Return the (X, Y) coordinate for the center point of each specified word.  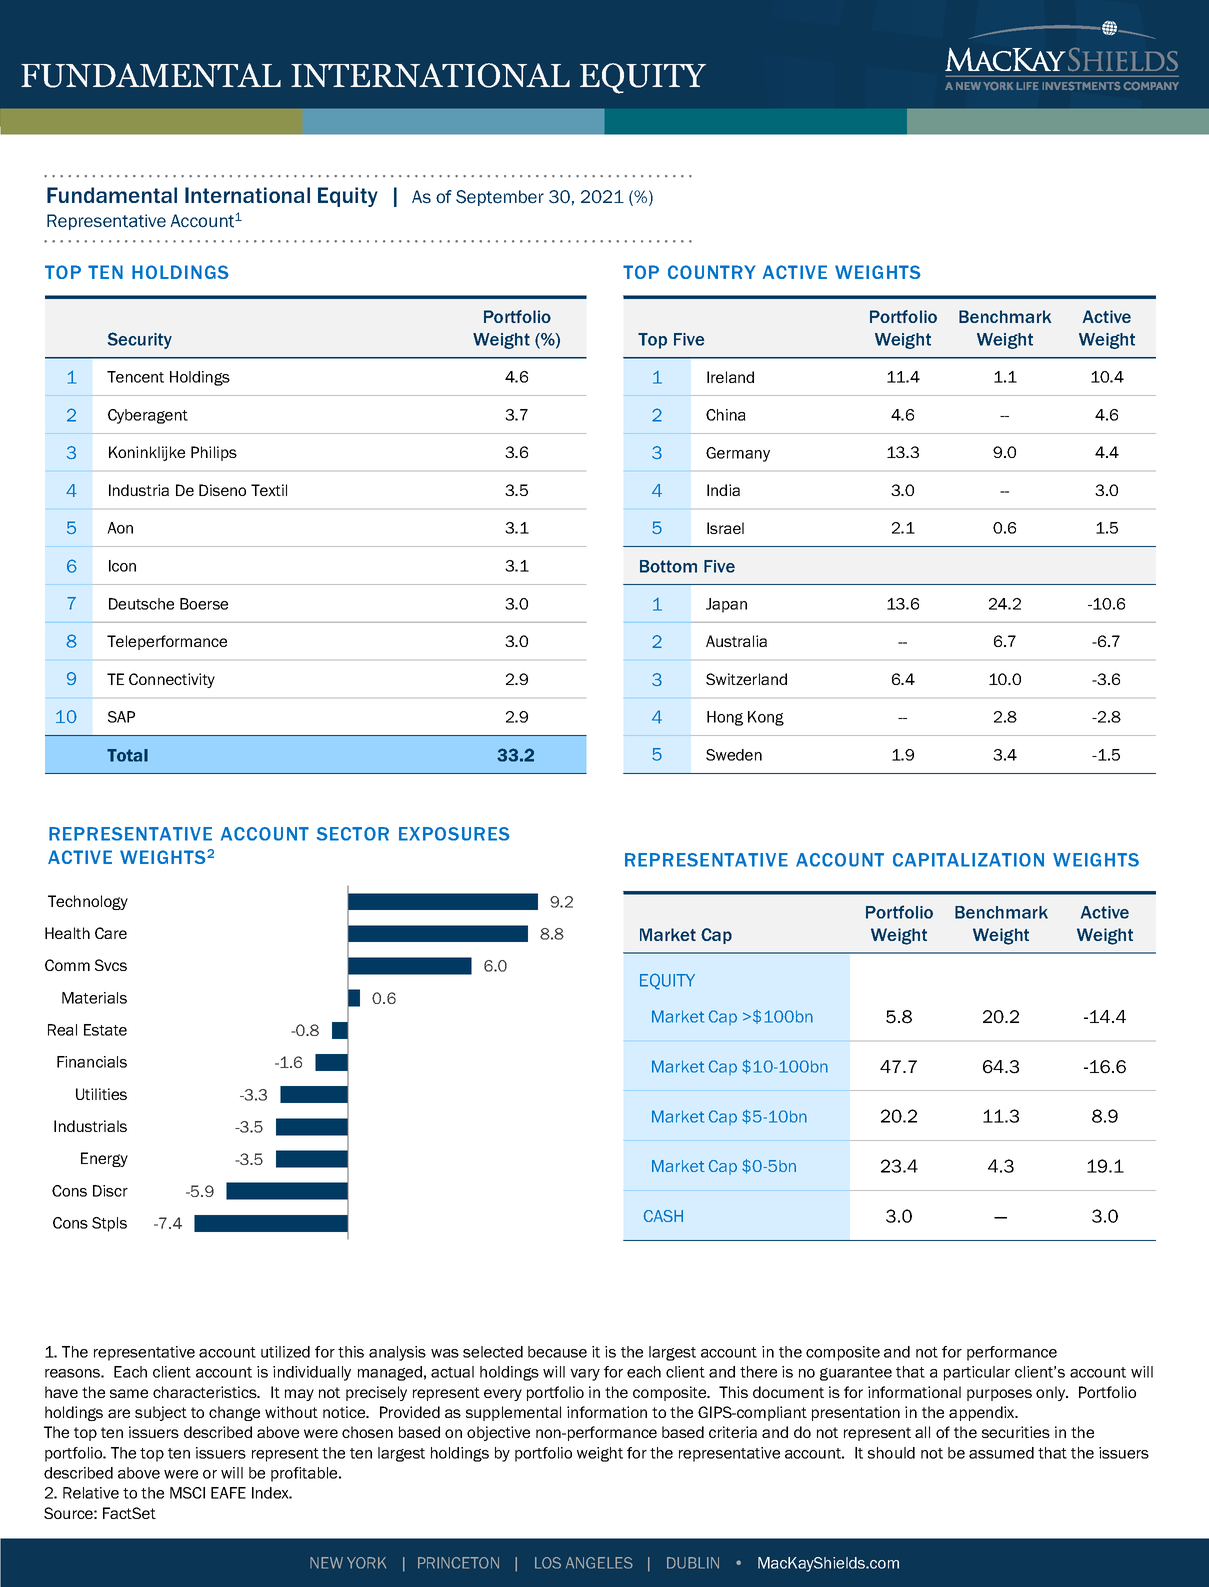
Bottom (668, 566)
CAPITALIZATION (968, 860)
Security (140, 340)
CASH (663, 1216)
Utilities (101, 1094)
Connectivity (172, 680)
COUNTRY (711, 272)
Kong (766, 718)
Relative (91, 1493)
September (500, 198)
